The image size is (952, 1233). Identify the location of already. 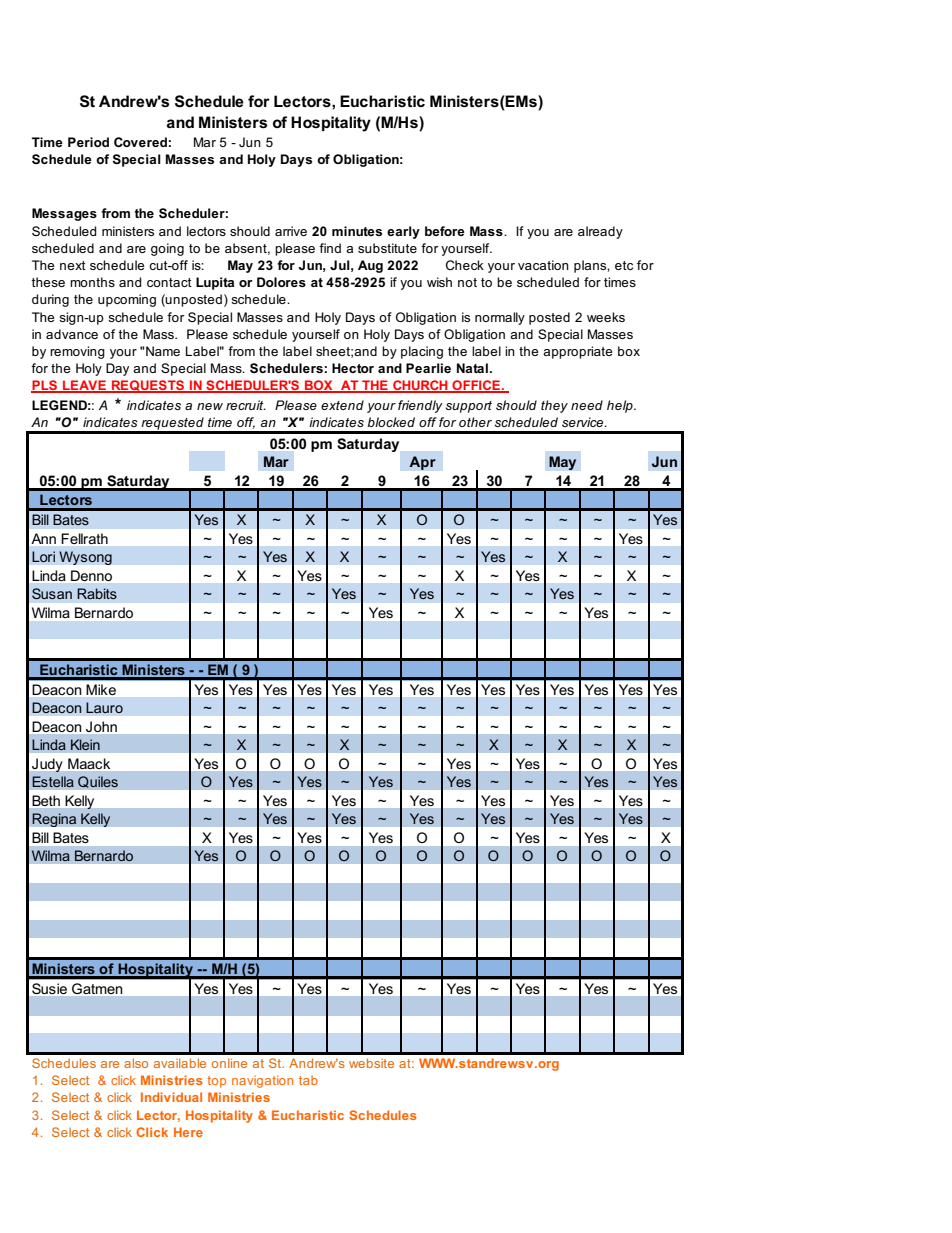
(600, 232).
